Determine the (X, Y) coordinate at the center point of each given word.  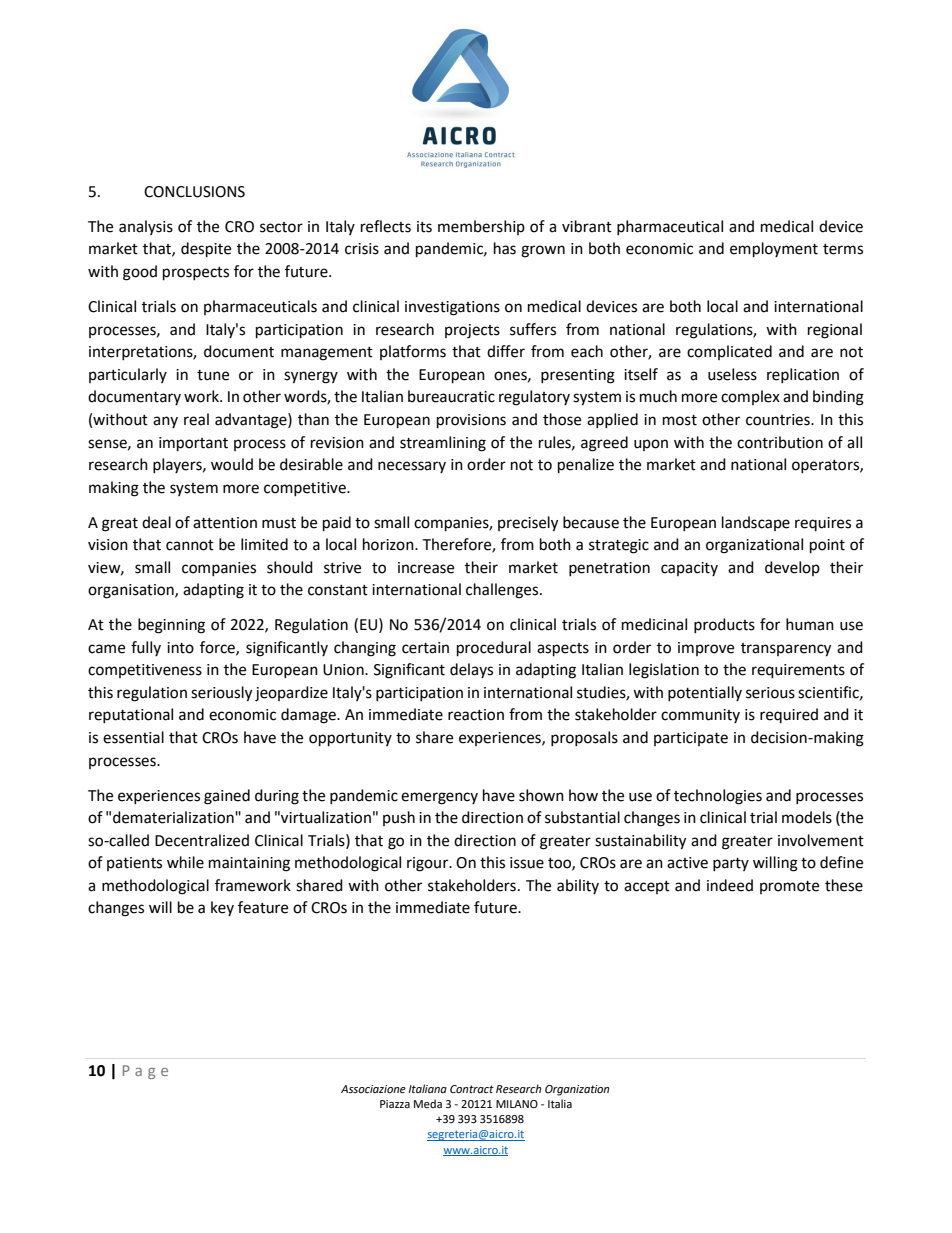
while (185, 862)
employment (774, 250)
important (193, 444)
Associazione (373, 1089)
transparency (786, 650)
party (731, 864)
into (180, 648)
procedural (494, 649)
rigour (429, 864)
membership (481, 227)
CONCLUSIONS (194, 192)
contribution (780, 442)
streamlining (443, 444)
